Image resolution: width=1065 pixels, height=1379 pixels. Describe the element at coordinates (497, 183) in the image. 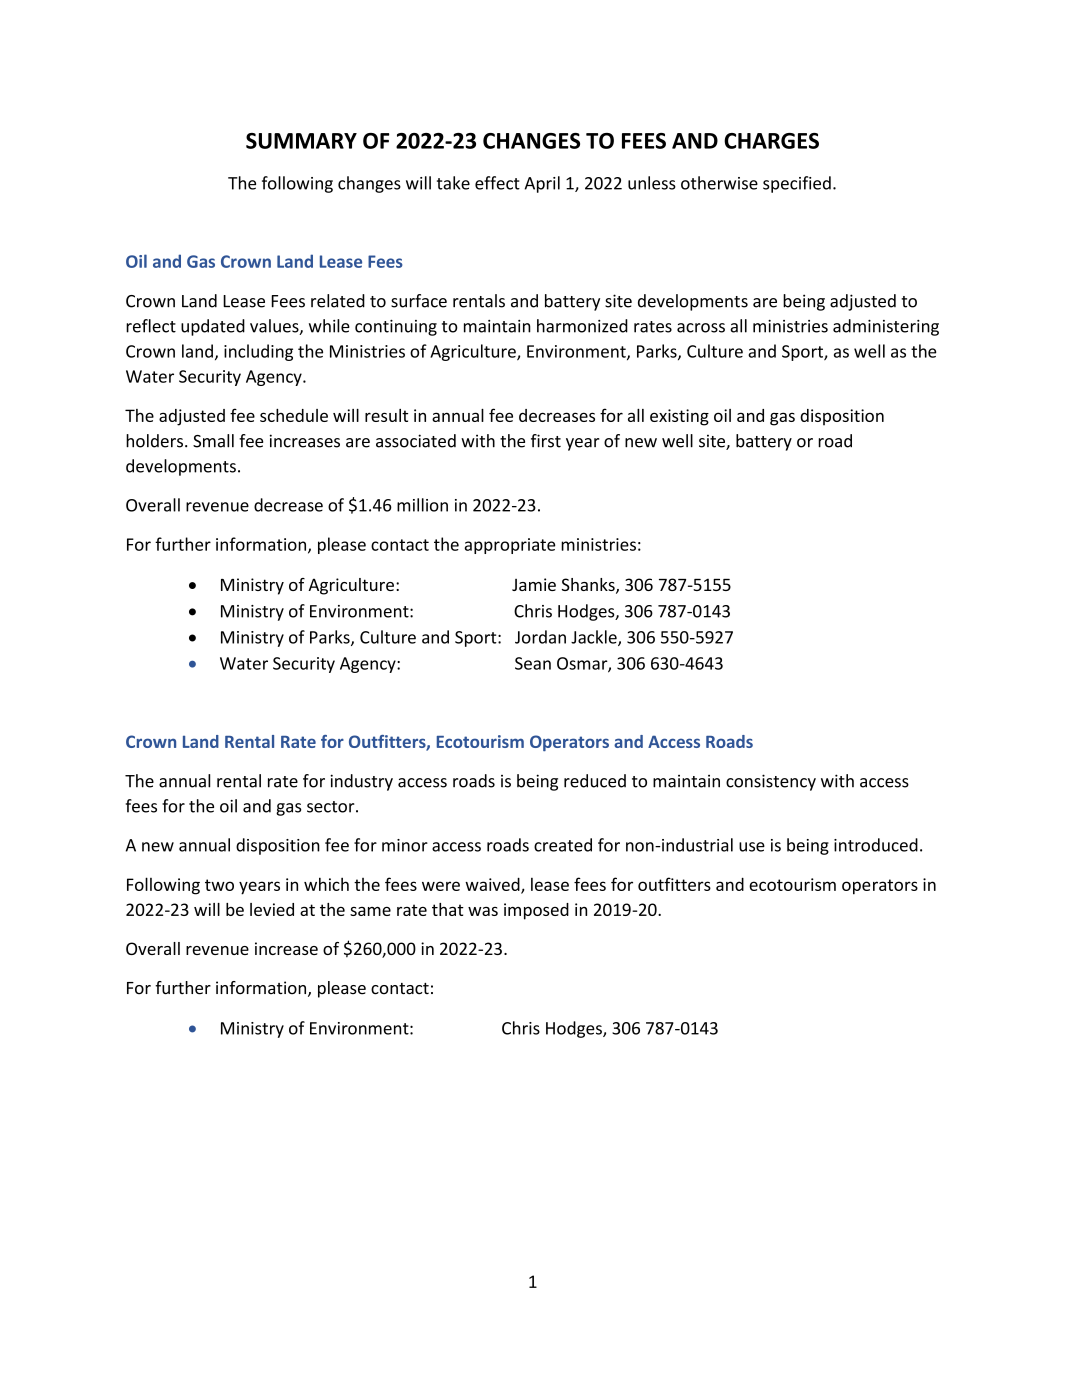

I see `effect` at that location.
